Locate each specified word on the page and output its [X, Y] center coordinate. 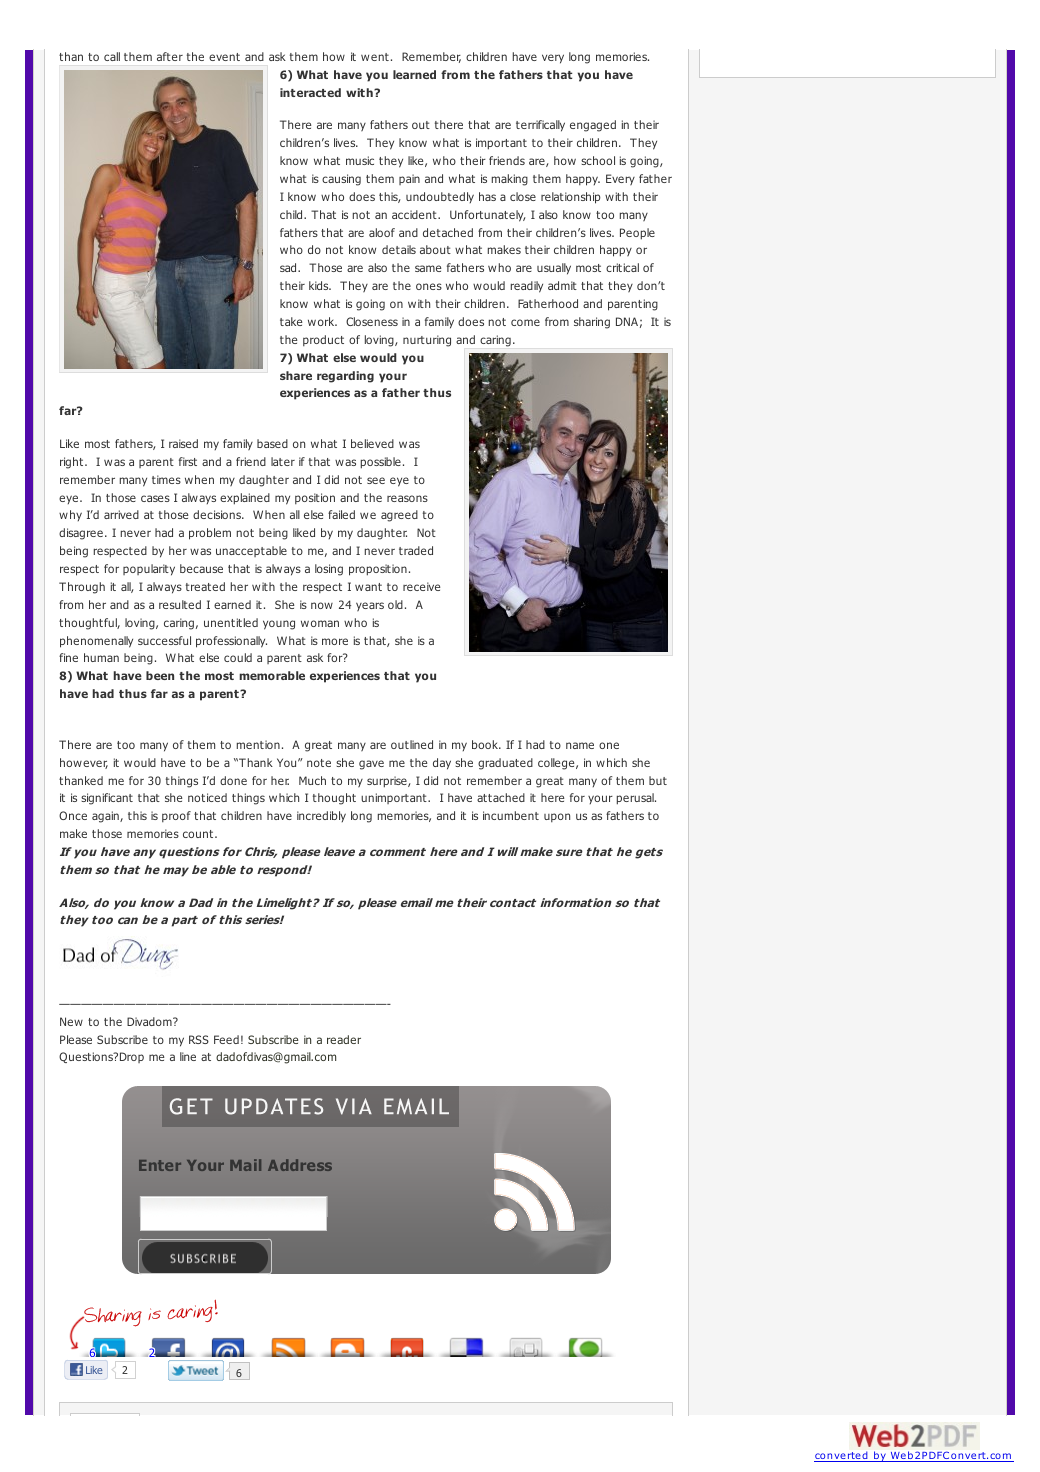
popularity [149, 570]
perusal [636, 799]
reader [344, 1039]
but [658, 780]
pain [409, 179]
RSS [199, 1039]
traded [416, 550]
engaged [593, 126]
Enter [160, 1165]
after [170, 56]
